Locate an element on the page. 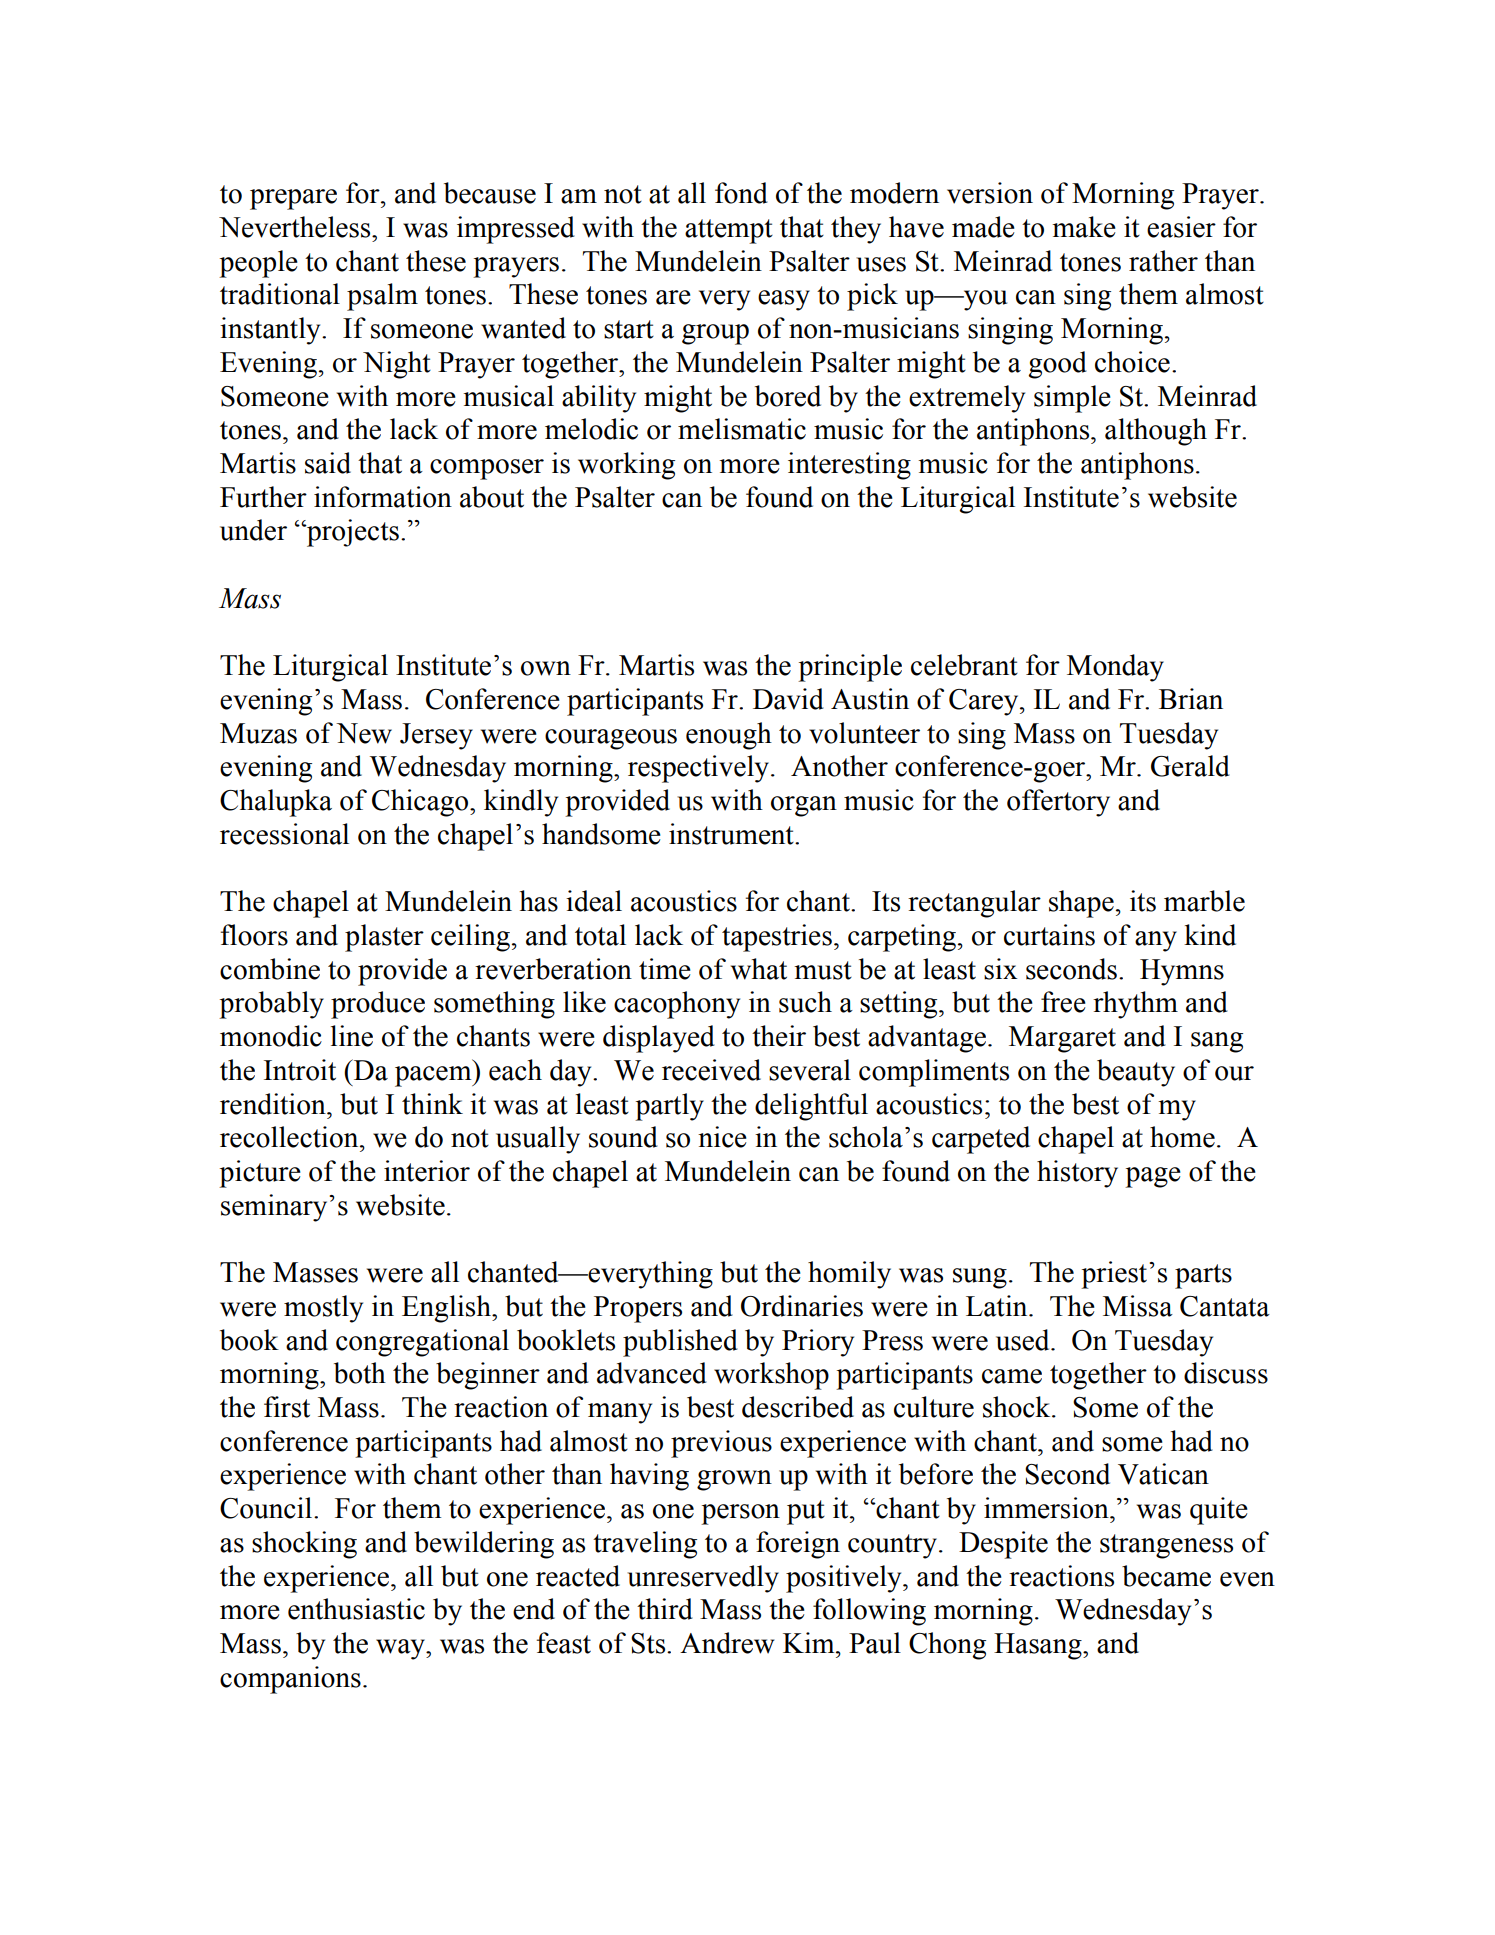 Image resolution: width=1495 pixels, height=1935 pixels. used is located at coordinates (1024, 1340).
